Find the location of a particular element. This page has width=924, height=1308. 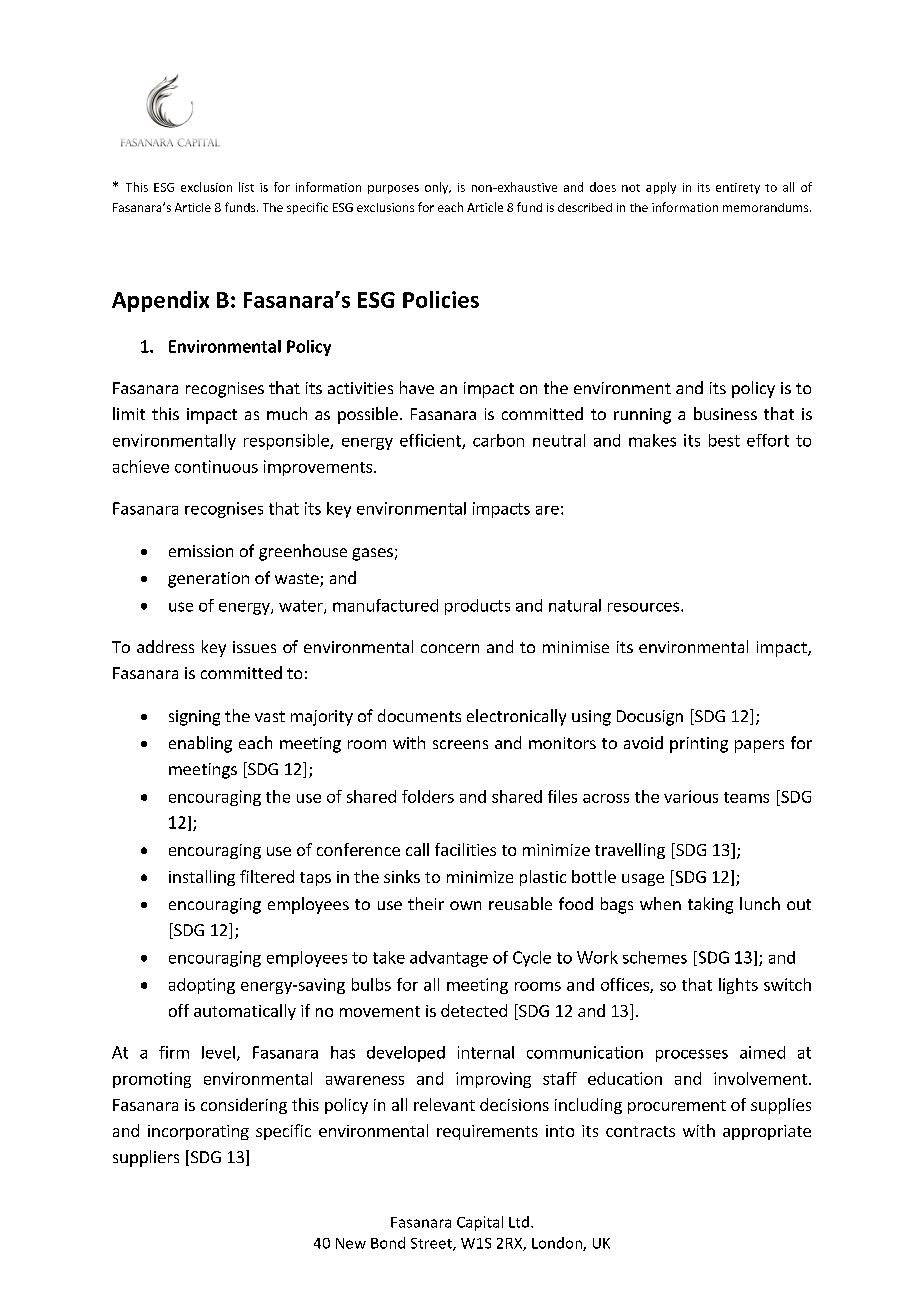

continuous is located at coordinates (216, 466).
